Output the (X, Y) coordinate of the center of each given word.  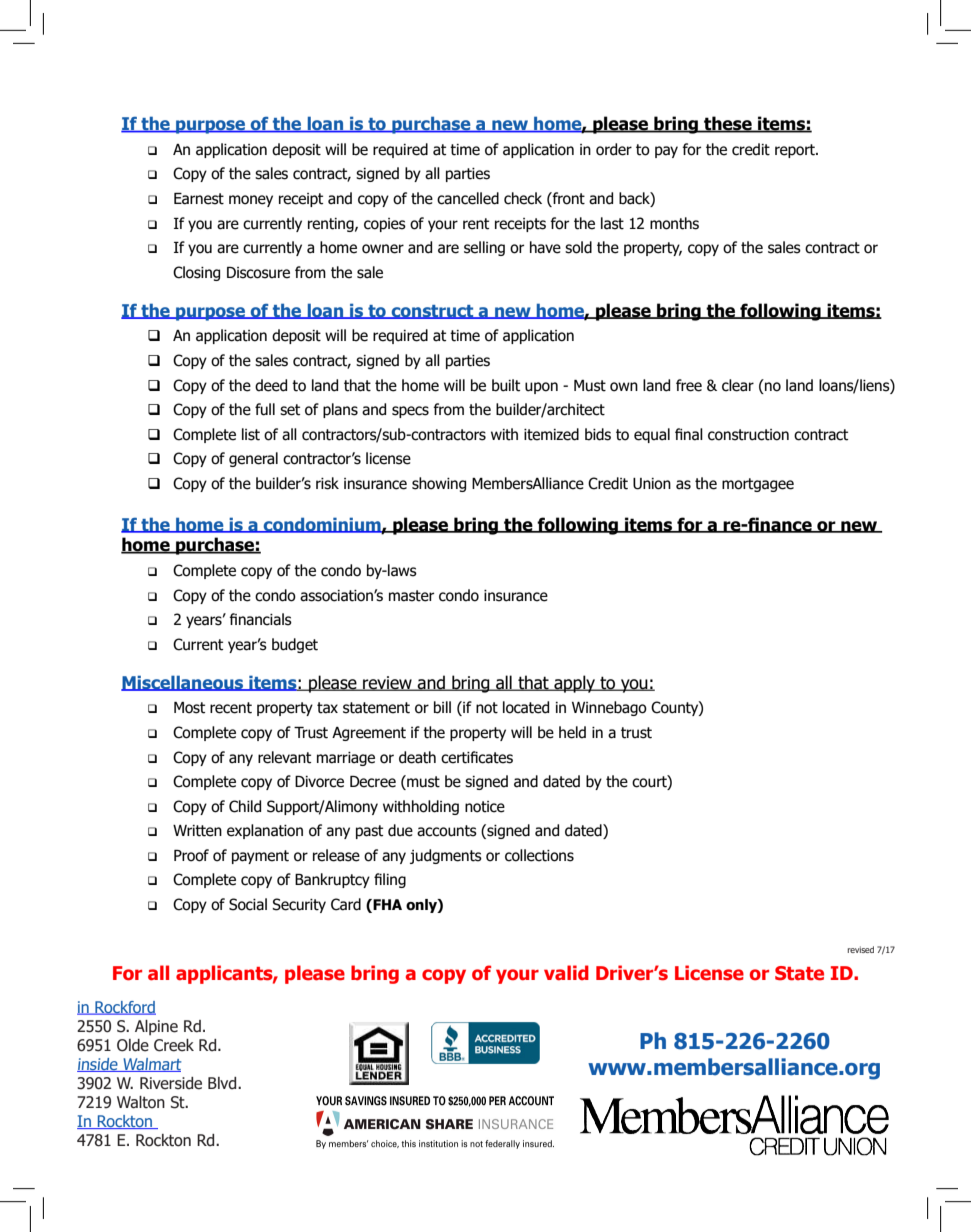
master (411, 596)
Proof (191, 855)
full (265, 409)
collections (539, 855)
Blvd (223, 1083)
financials (260, 619)
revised (861, 949)
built (506, 385)
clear (738, 385)
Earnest (199, 199)
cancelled (468, 198)
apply (574, 684)
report (796, 151)
